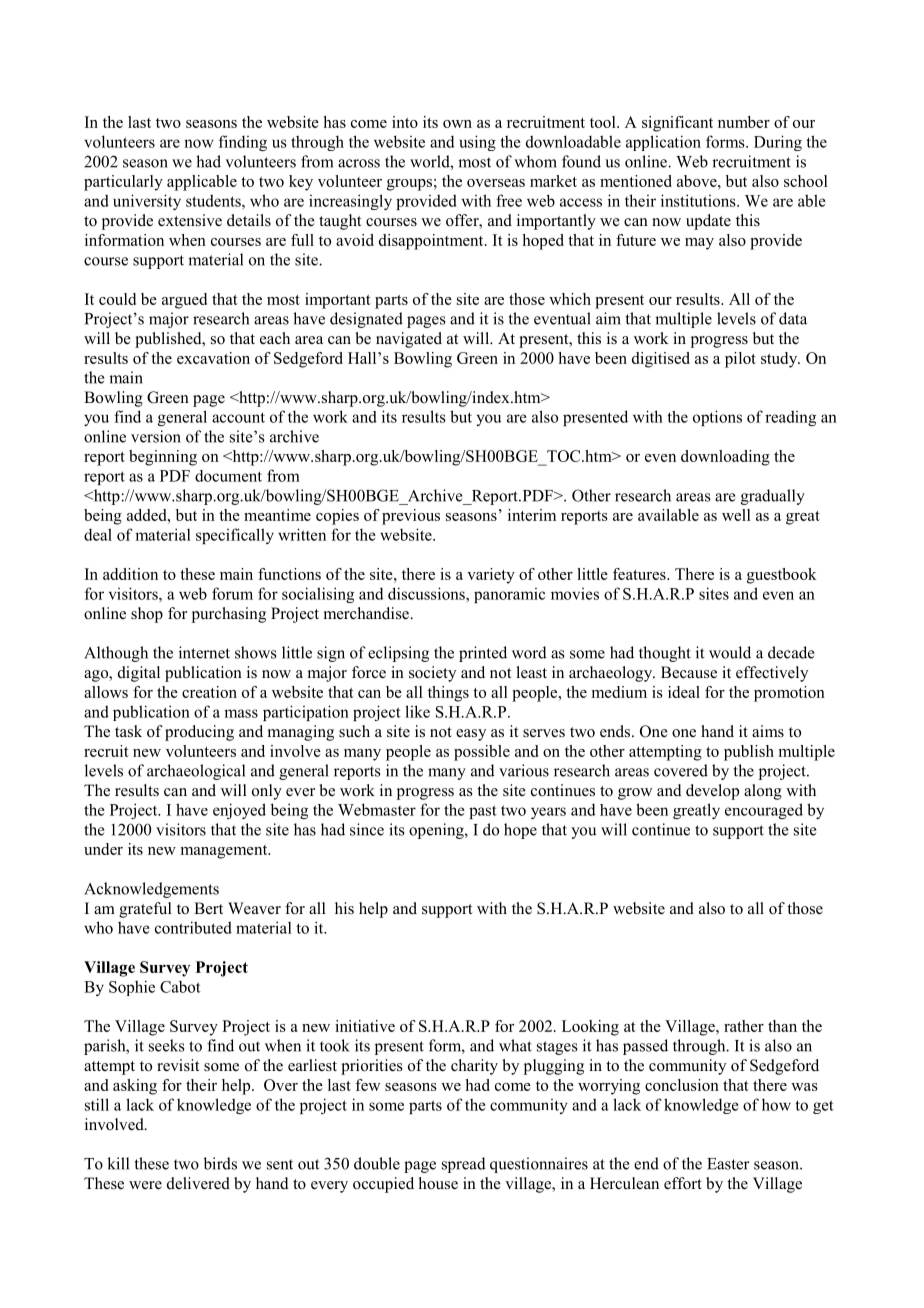  Describe the element at coordinates (730, 652) in the screenshot. I see `would` at that location.
